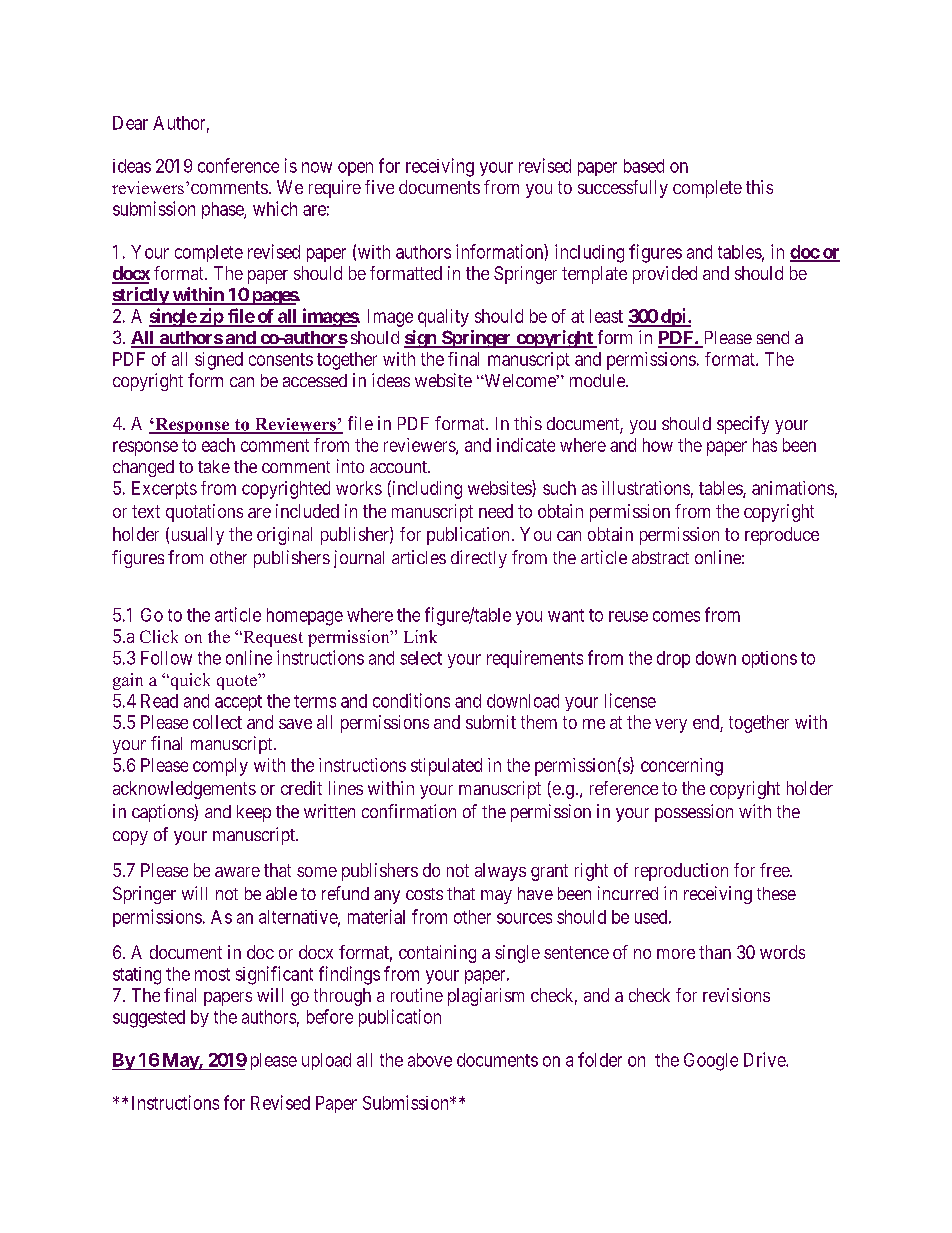 The height and width of the page is (1233, 952). What do you see at coordinates (218, 445) in the page?
I see `each` at bounding box center [218, 445].
